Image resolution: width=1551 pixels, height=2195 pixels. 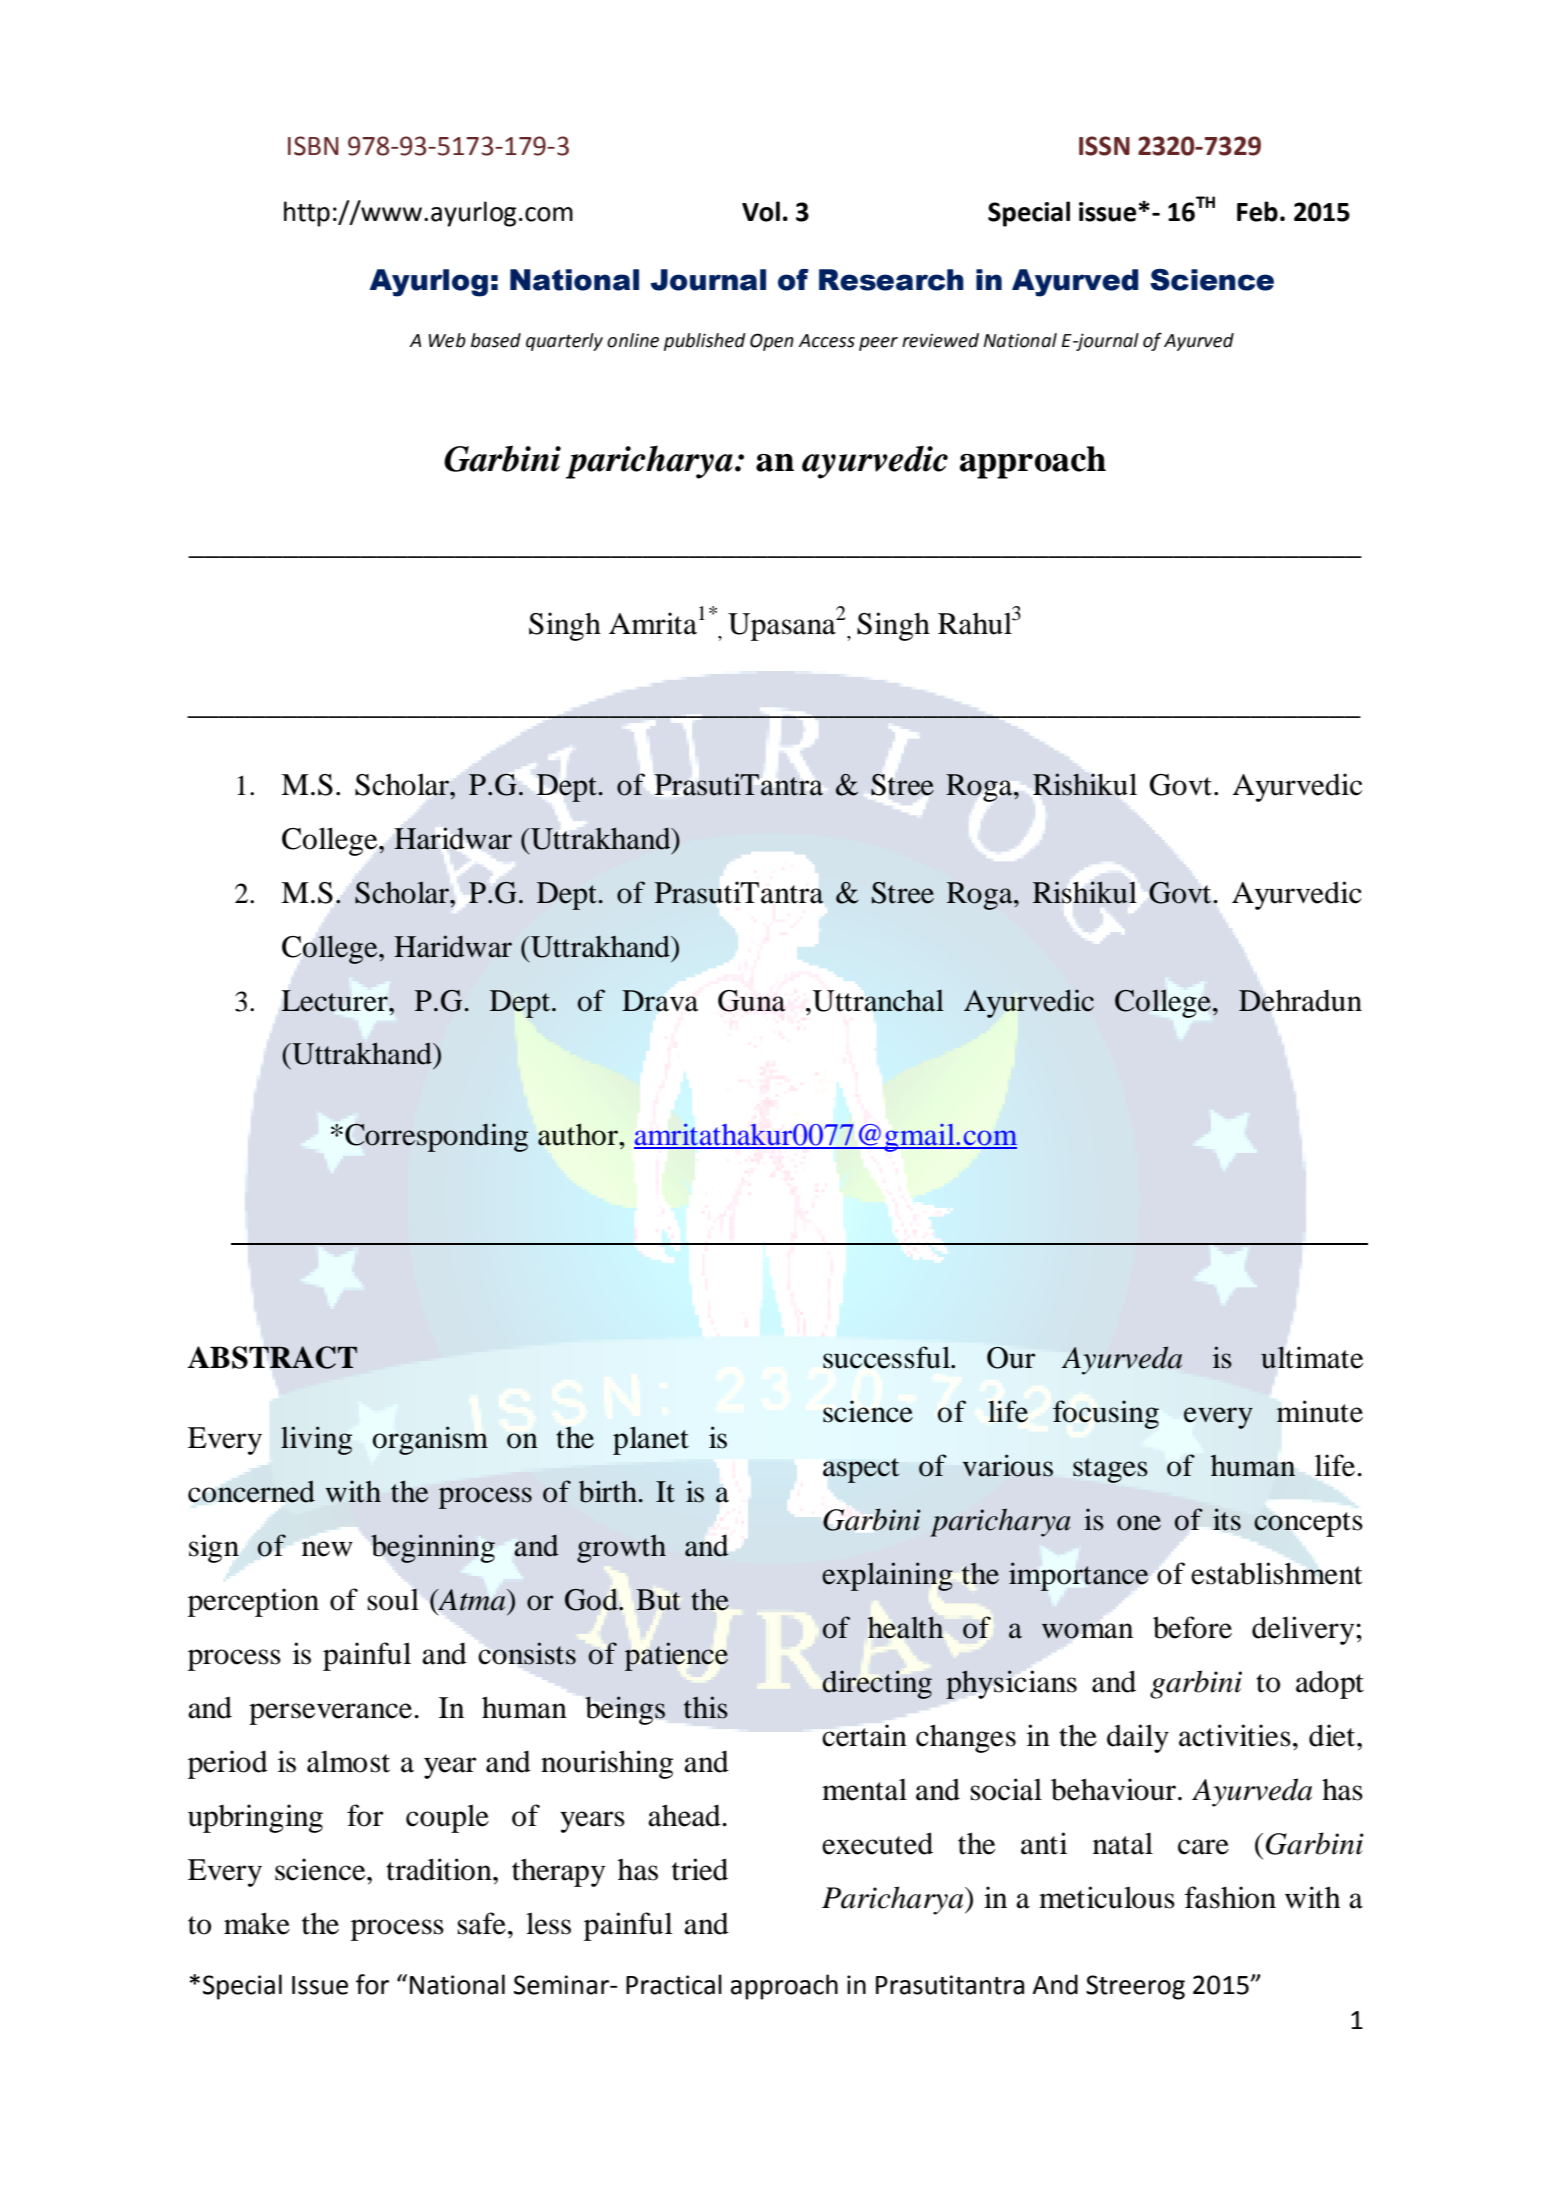 What do you see at coordinates (1300, 1000) in the screenshot?
I see `Dehradun` at bounding box center [1300, 1000].
